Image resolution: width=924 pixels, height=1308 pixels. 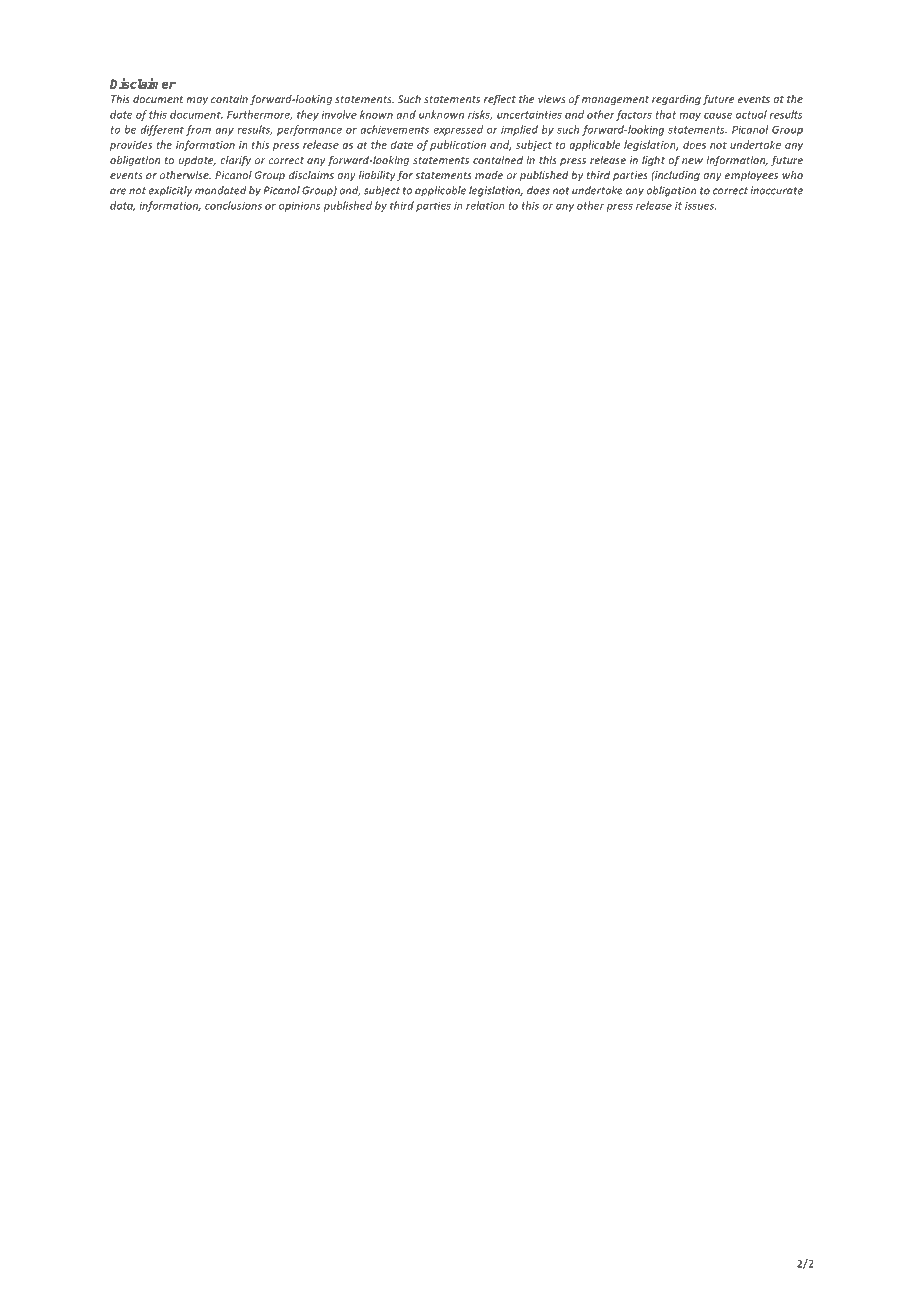 What do you see at coordinates (692, 161) in the image?
I see `new` at bounding box center [692, 161].
